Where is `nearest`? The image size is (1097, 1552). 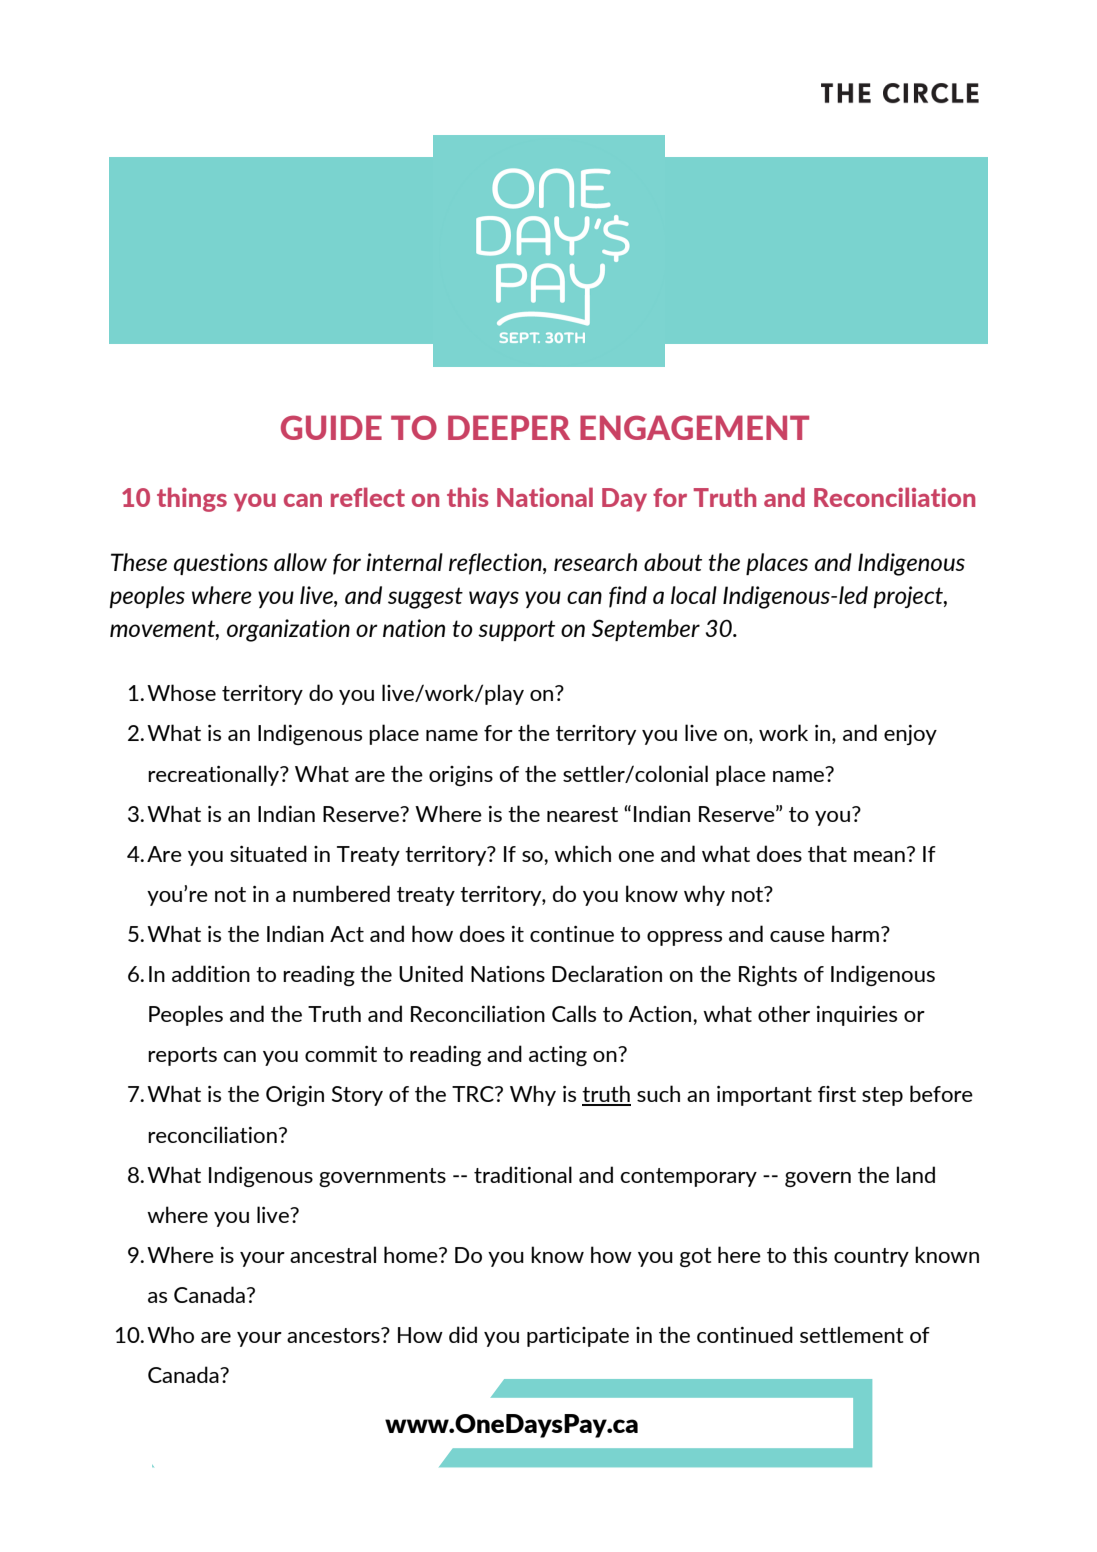
nearest is located at coordinates (582, 814).
